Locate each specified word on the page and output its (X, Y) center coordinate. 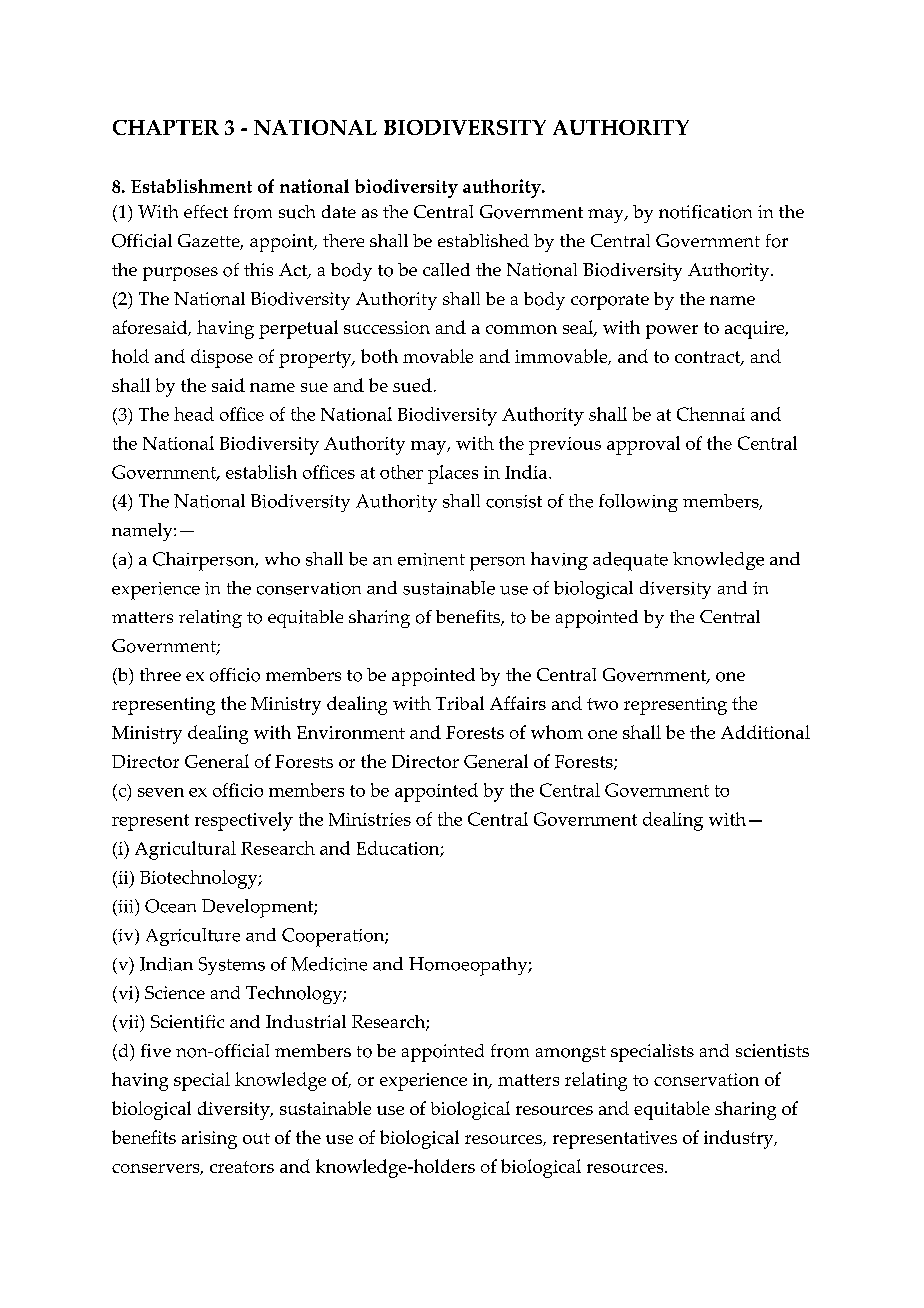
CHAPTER (166, 127)
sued (412, 385)
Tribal (460, 703)
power (672, 332)
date (339, 211)
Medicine (329, 964)
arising (209, 1140)
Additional (765, 732)
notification (705, 212)
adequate (630, 561)
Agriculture (193, 937)
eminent (431, 559)
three (160, 674)
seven (161, 792)
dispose (222, 358)
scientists (772, 1051)
